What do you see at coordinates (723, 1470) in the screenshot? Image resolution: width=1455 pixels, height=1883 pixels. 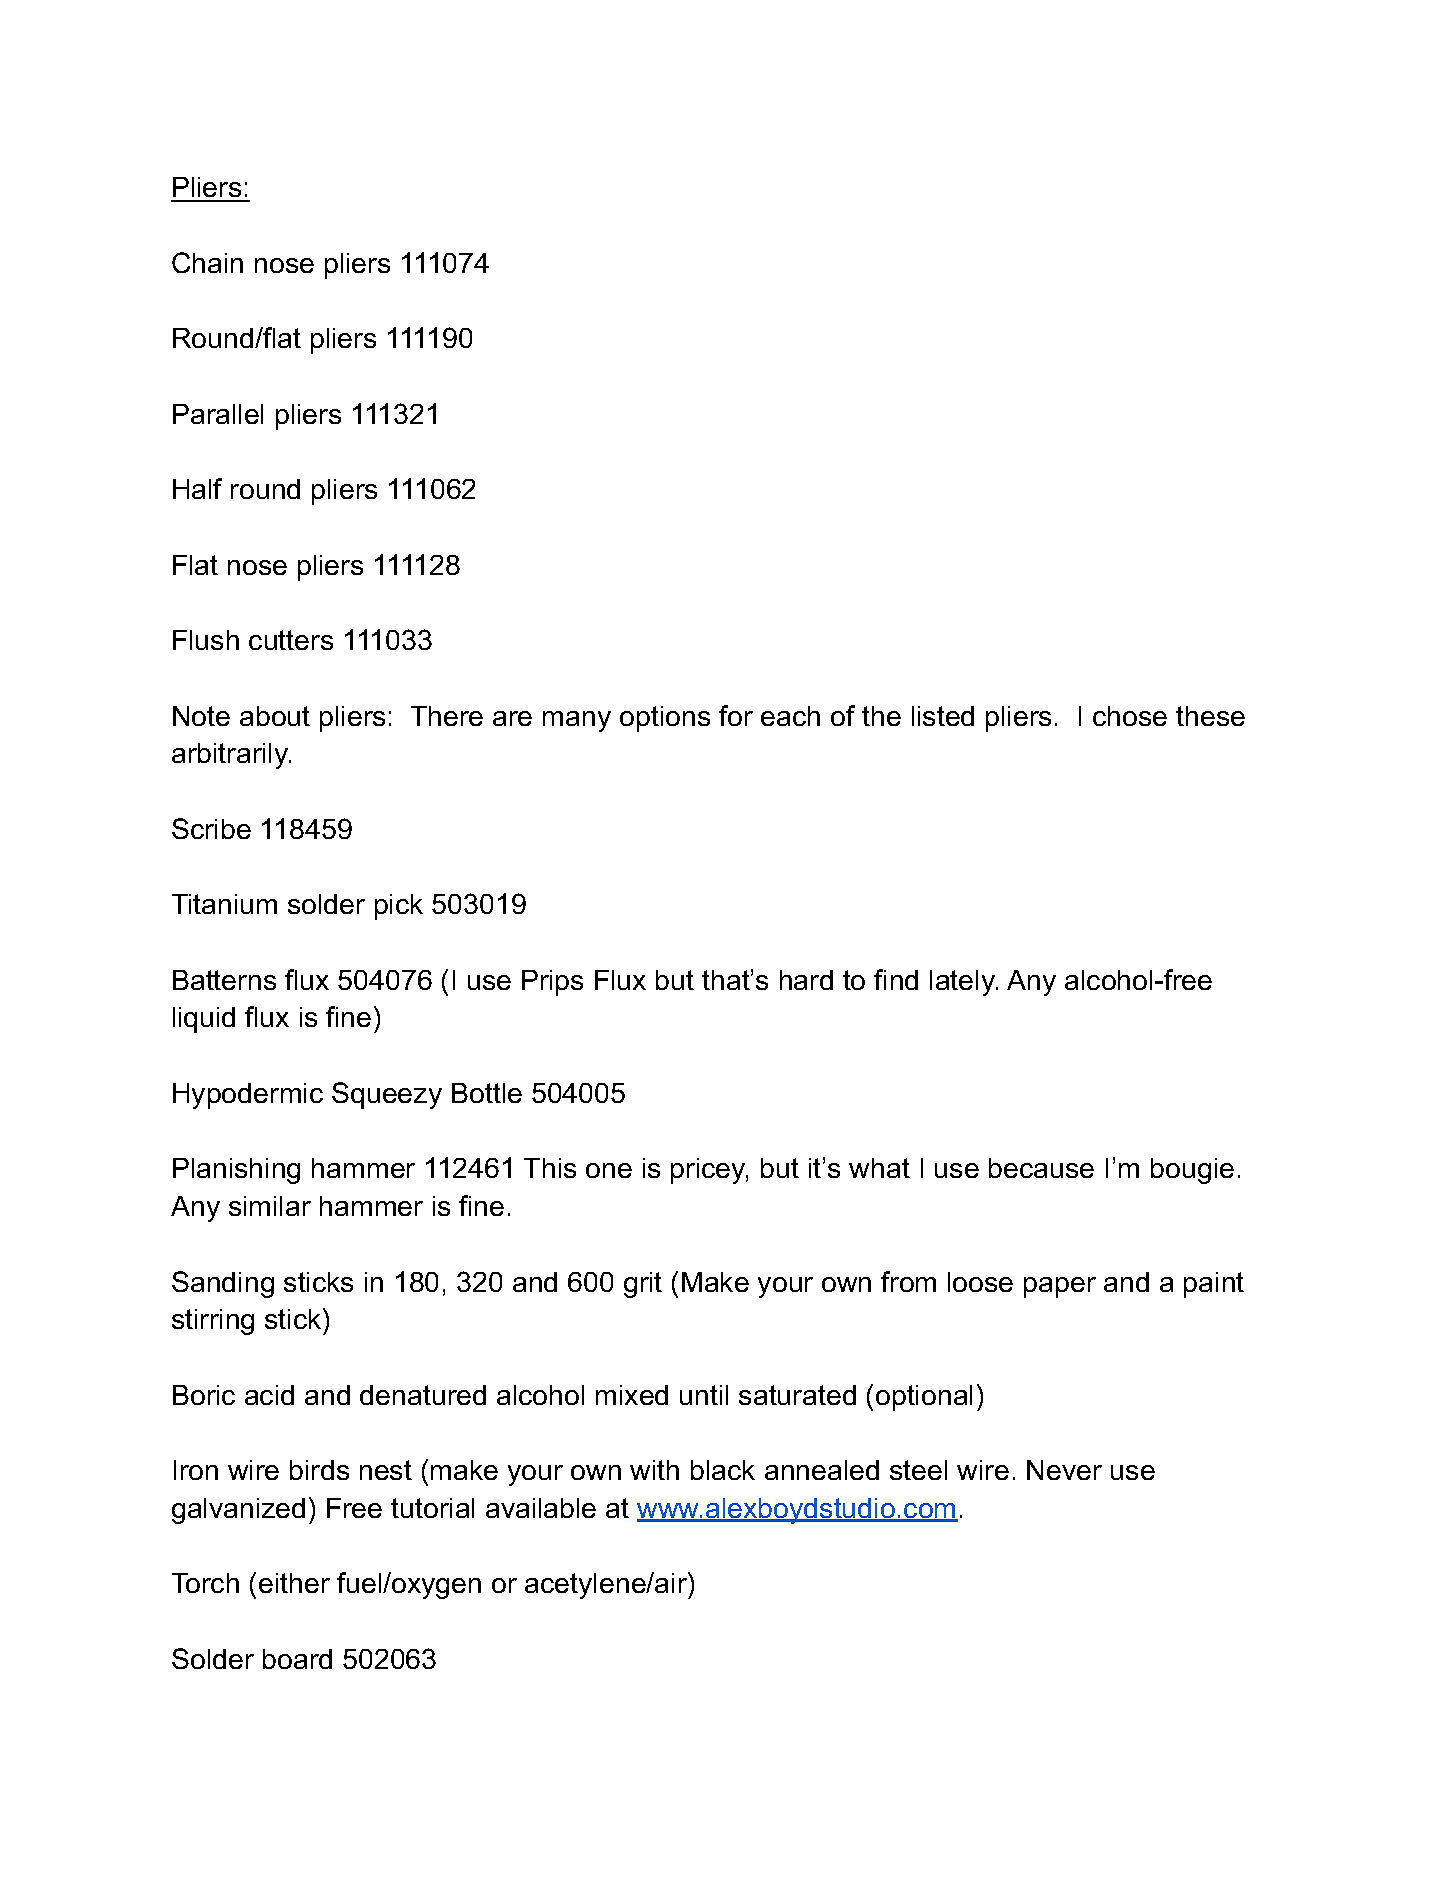 I see `black` at bounding box center [723, 1470].
